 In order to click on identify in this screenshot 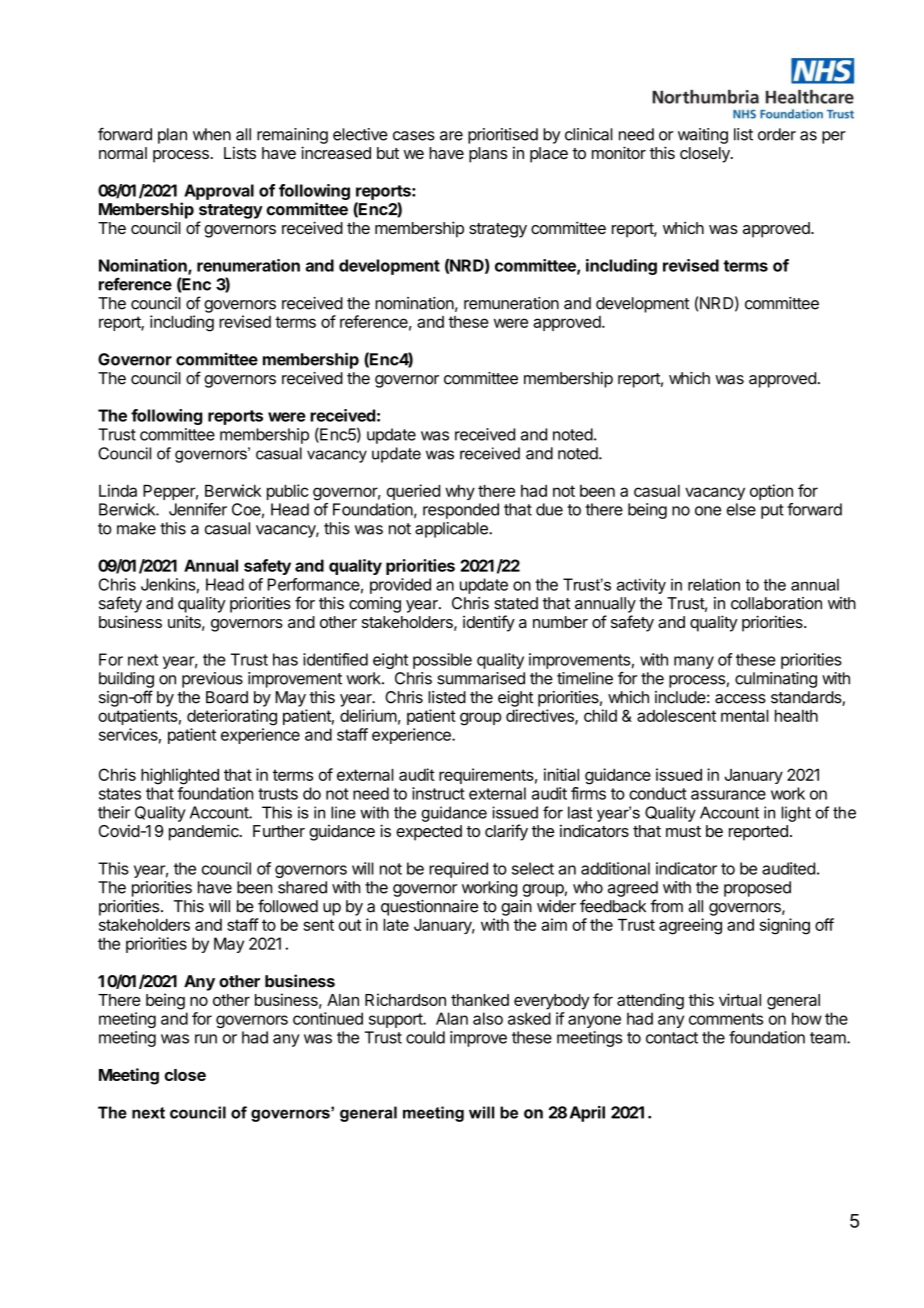, I will do `click(489, 623)`.
